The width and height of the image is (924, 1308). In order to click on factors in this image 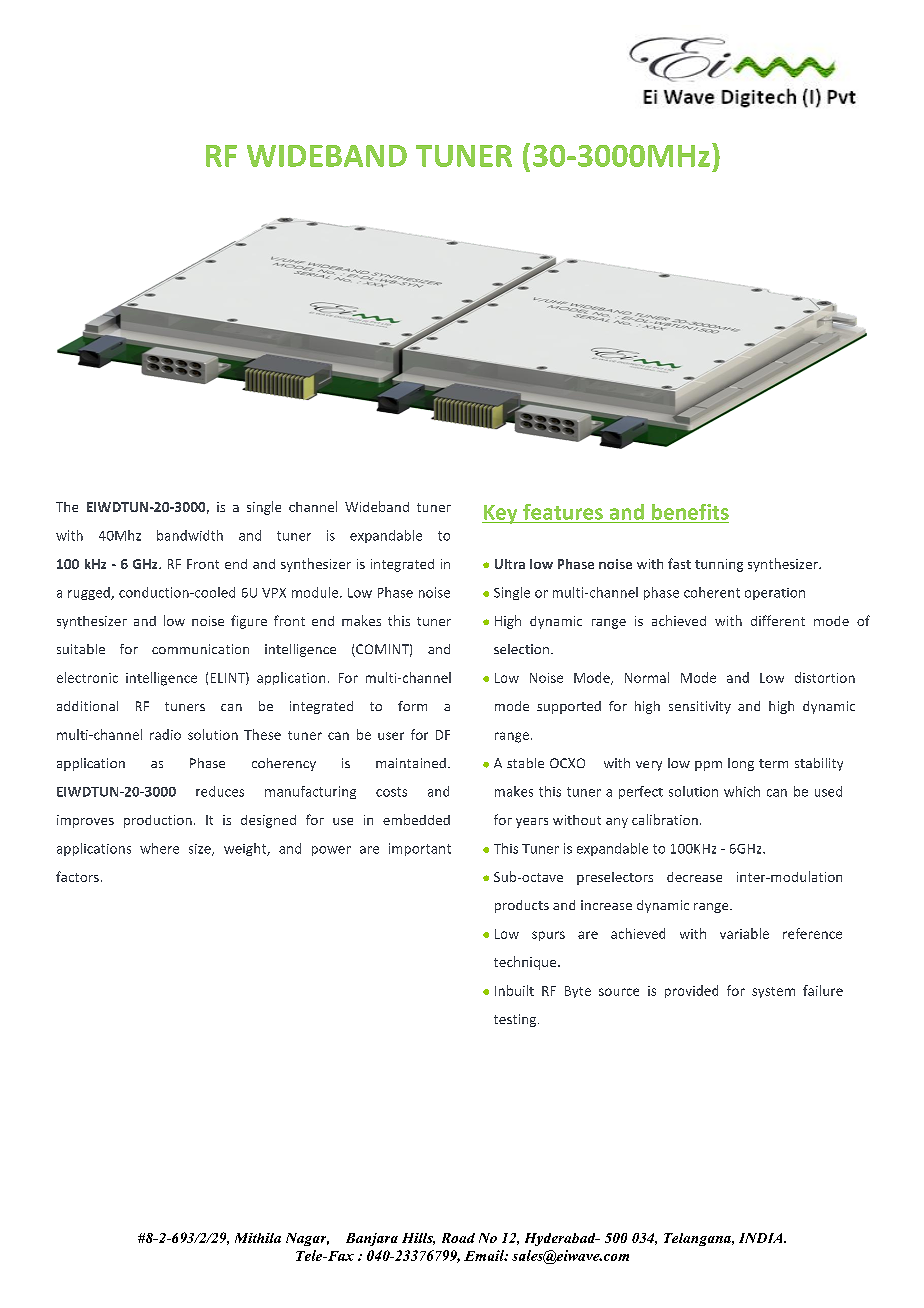, I will do `click(77, 876)`.
